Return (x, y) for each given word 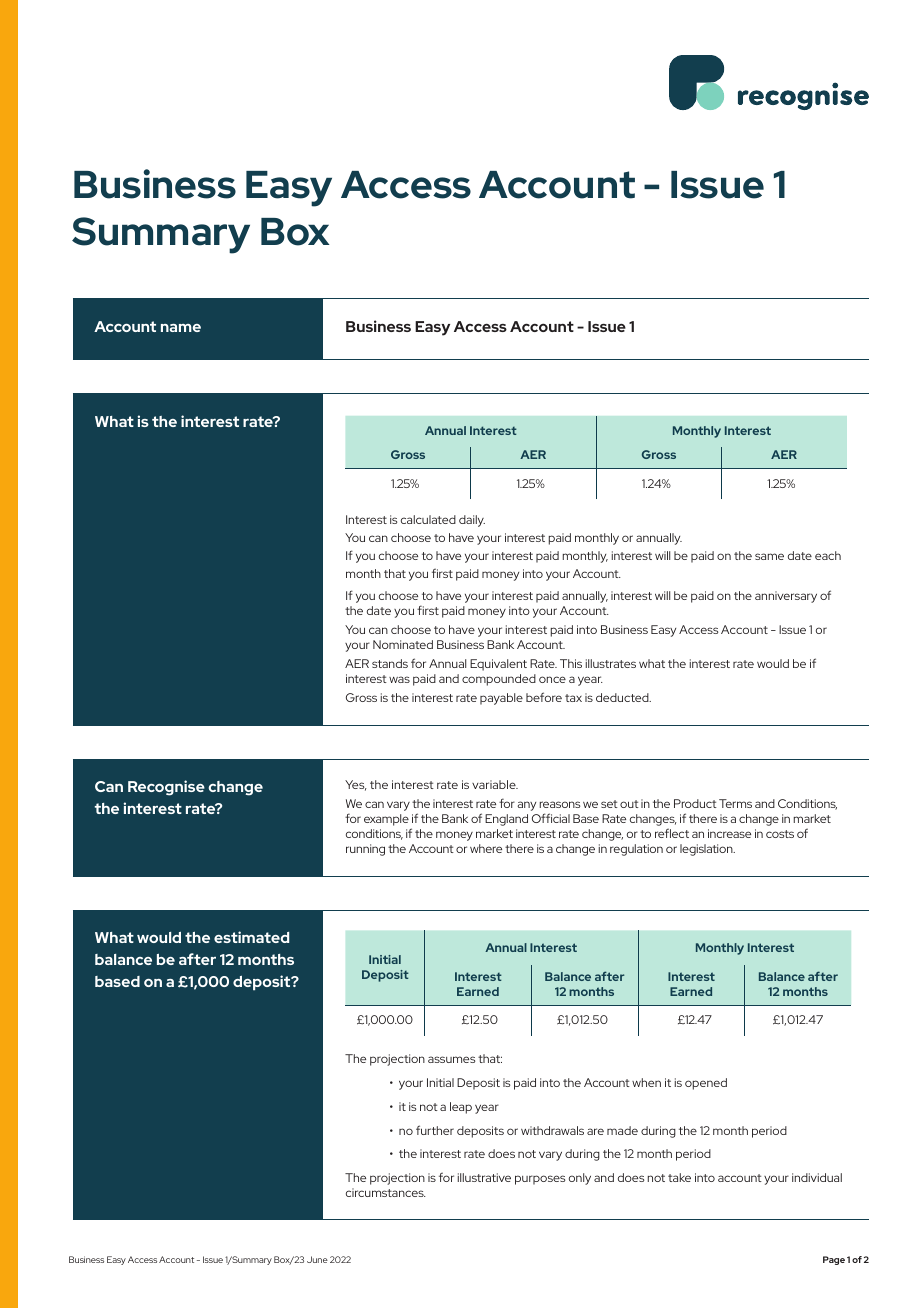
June (317, 1259)
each (828, 555)
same (769, 556)
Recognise (166, 788)
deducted (623, 697)
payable (501, 699)
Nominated (403, 644)
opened (706, 1084)
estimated (251, 937)
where (486, 848)
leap (461, 1108)
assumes (451, 1059)
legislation (707, 850)
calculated (428, 519)
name (181, 328)
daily (472, 521)
